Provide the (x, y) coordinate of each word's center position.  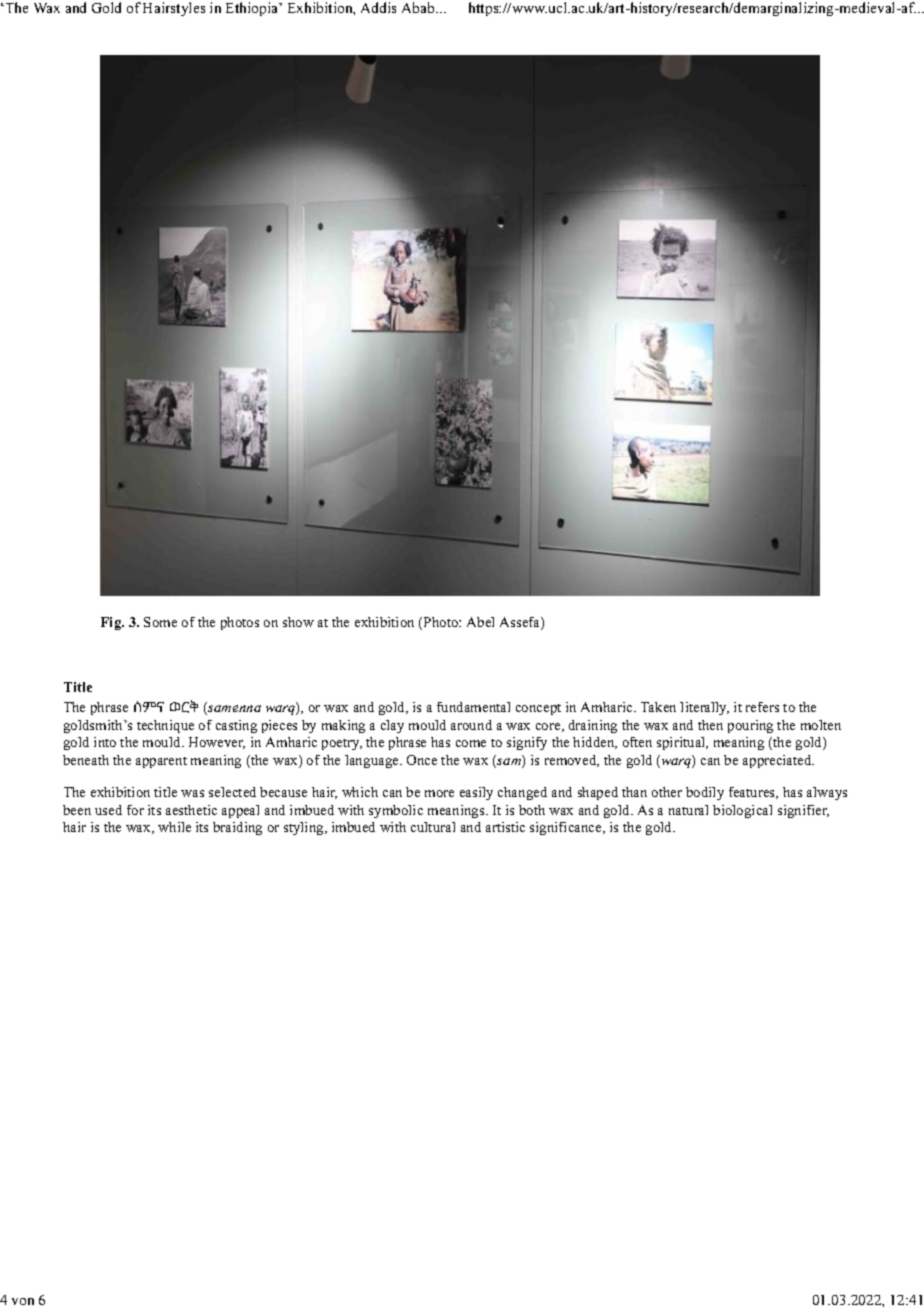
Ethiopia (253, 9)
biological (742, 811)
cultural (433, 827)
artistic (505, 827)
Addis (378, 7)
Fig (112, 623)
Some (160, 622)
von (23, 1301)
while (174, 827)
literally (704, 708)
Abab (419, 7)
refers (762, 707)
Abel (480, 622)
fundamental (473, 707)
